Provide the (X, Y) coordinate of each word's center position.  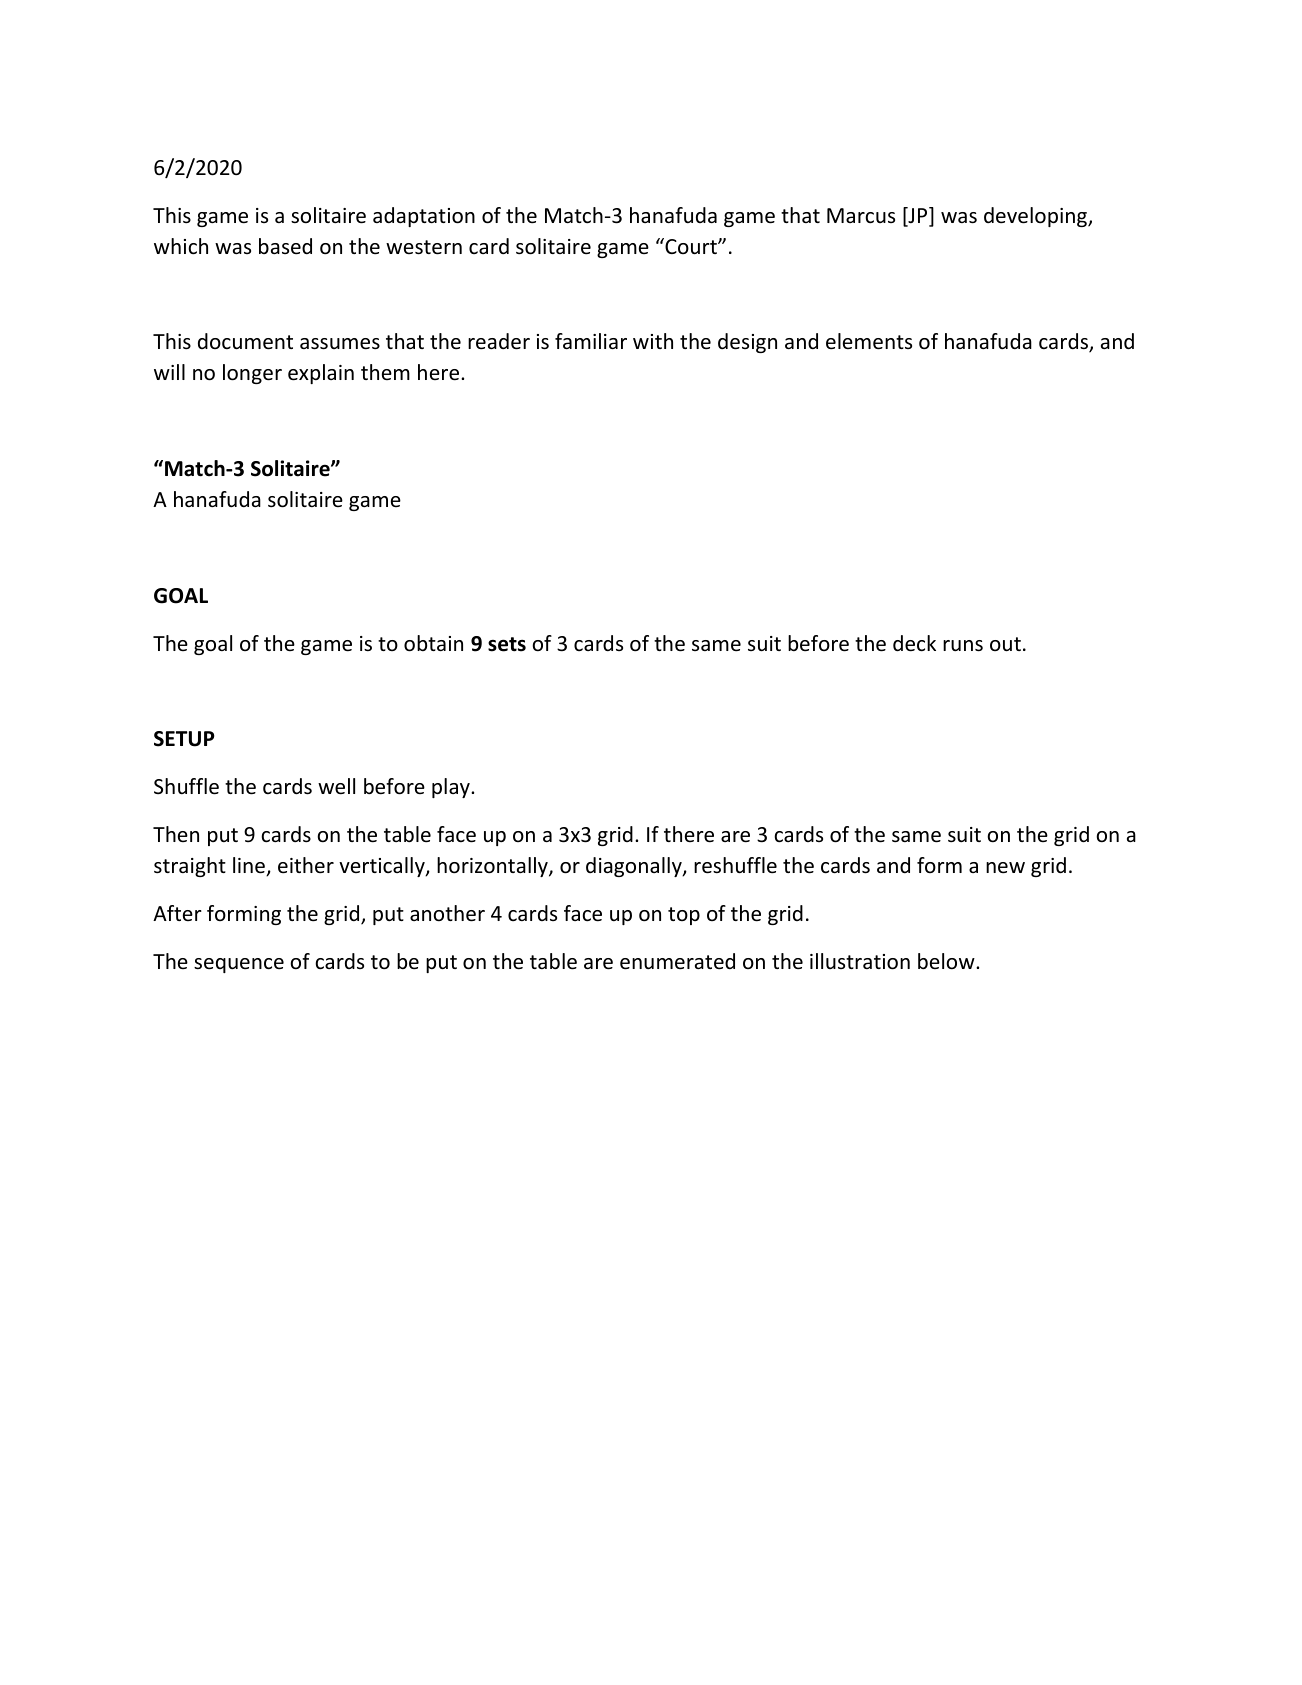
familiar (591, 341)
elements (869, 341)
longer (252, 374)
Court (691, 246)
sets (507, 644)
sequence (239, 965)
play (452, 788)
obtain (433, 643)
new (1005, 868)
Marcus (861, 216)
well (336, 786)
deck (914, 643)
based (285, 246)
